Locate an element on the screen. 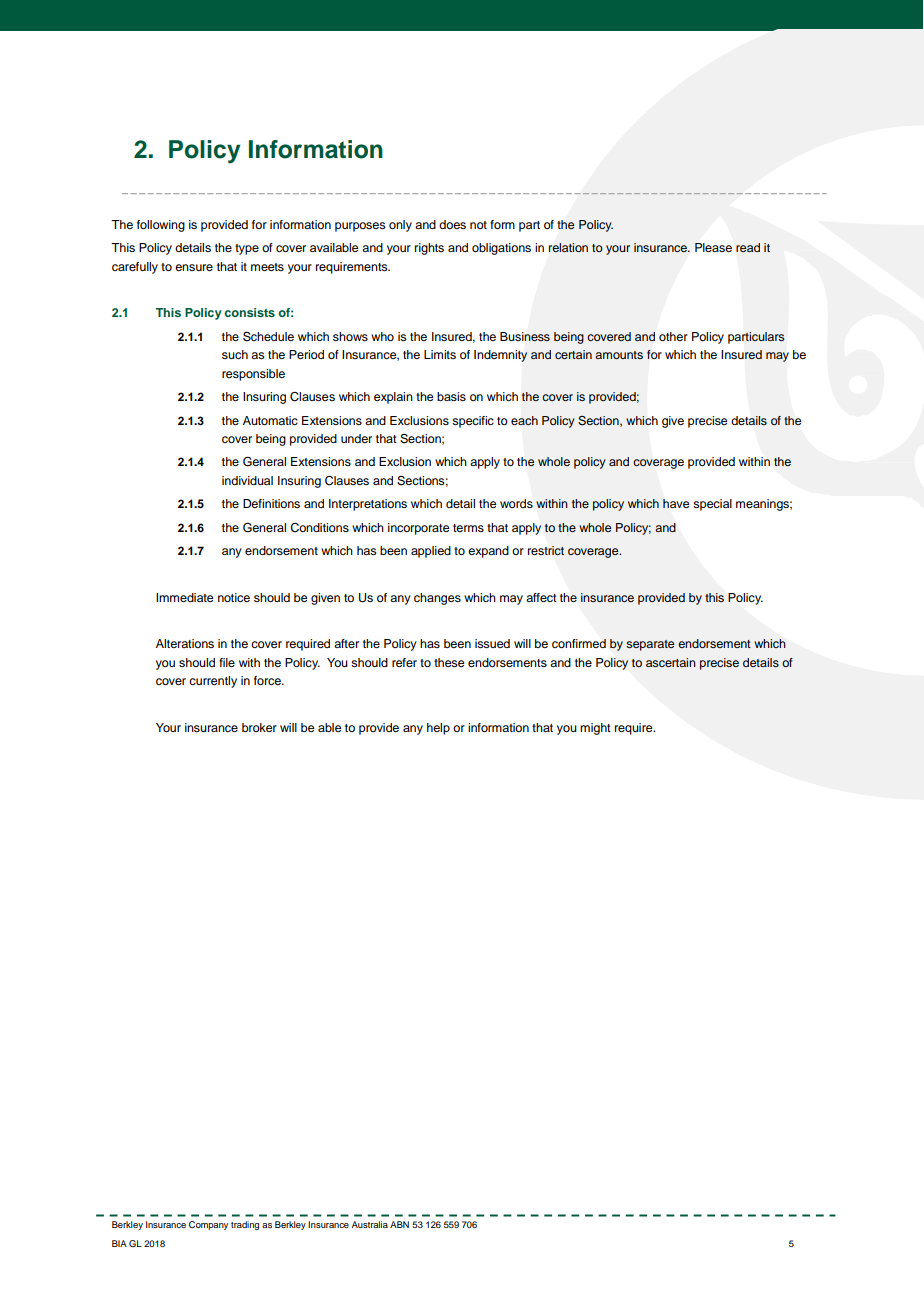  ABN is located at coordinates (399, 1224).
